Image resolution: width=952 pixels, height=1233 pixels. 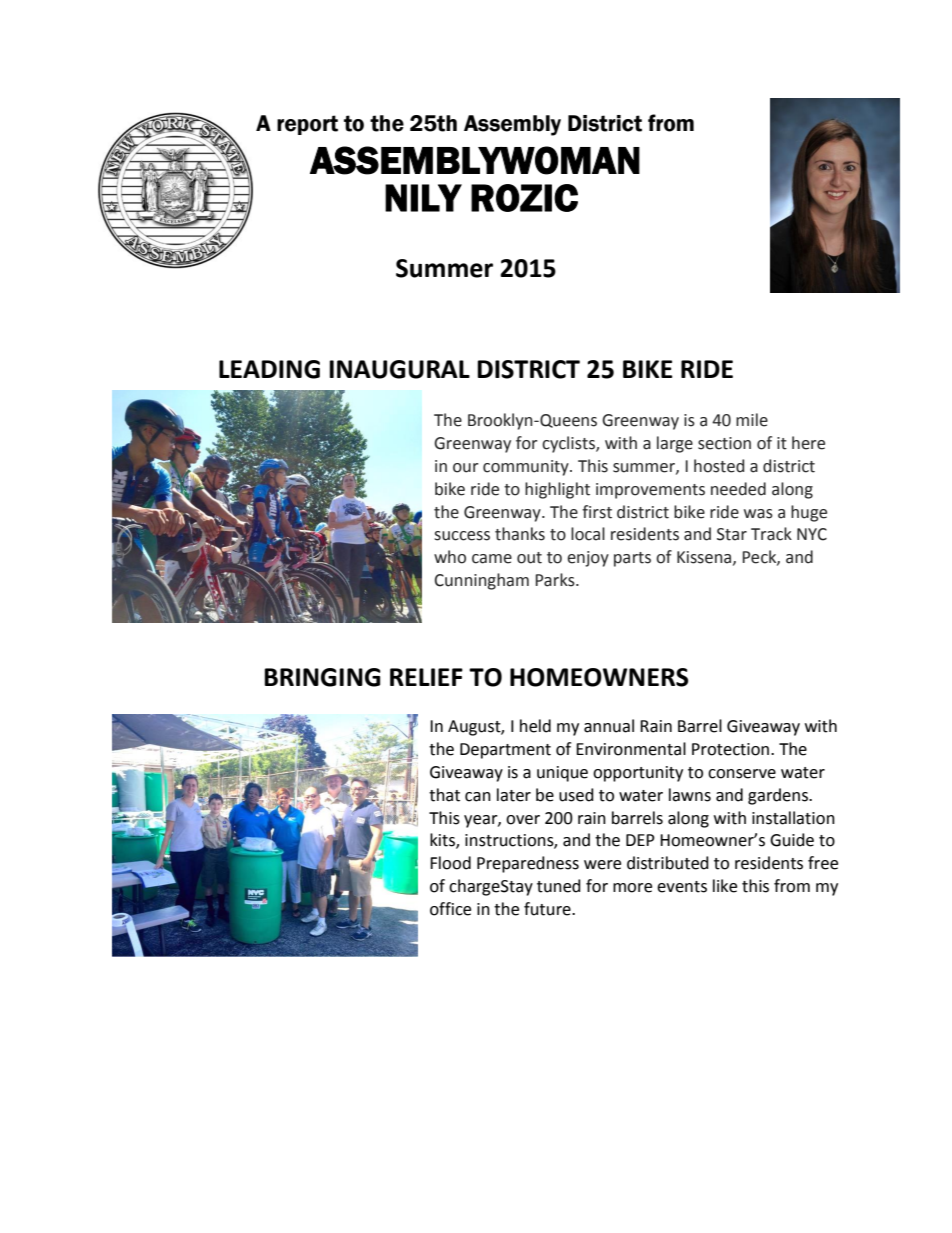 What do you see at coordinates (399, 369) in the document?
I see `INAUGURAL` at bounding box center [399, 369].
